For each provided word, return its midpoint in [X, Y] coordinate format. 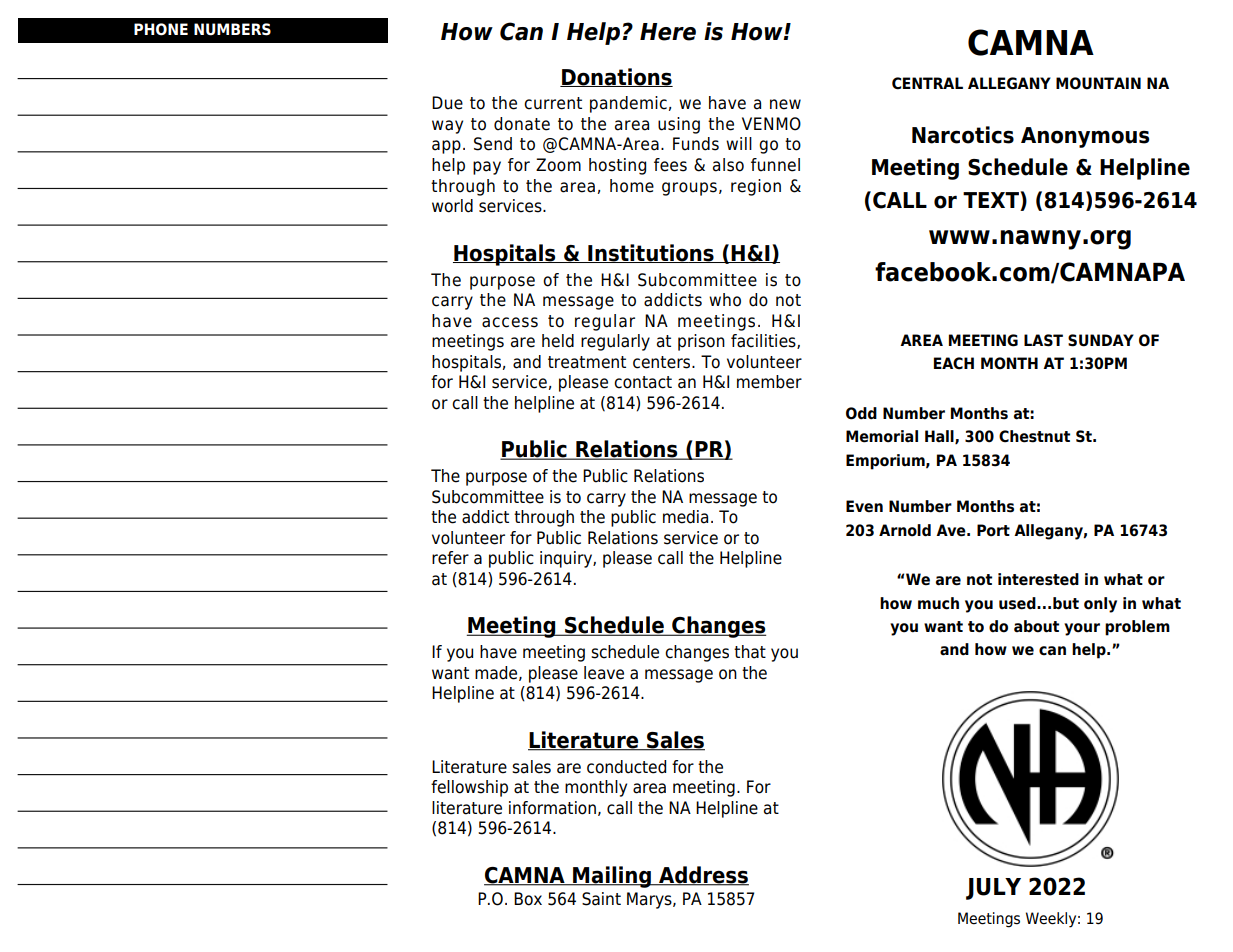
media [685, 517]
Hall [940, 437]
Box [528, 899]
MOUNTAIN [1098, 83]
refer [450, 558]
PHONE [161, 29]
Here [668, 32]
